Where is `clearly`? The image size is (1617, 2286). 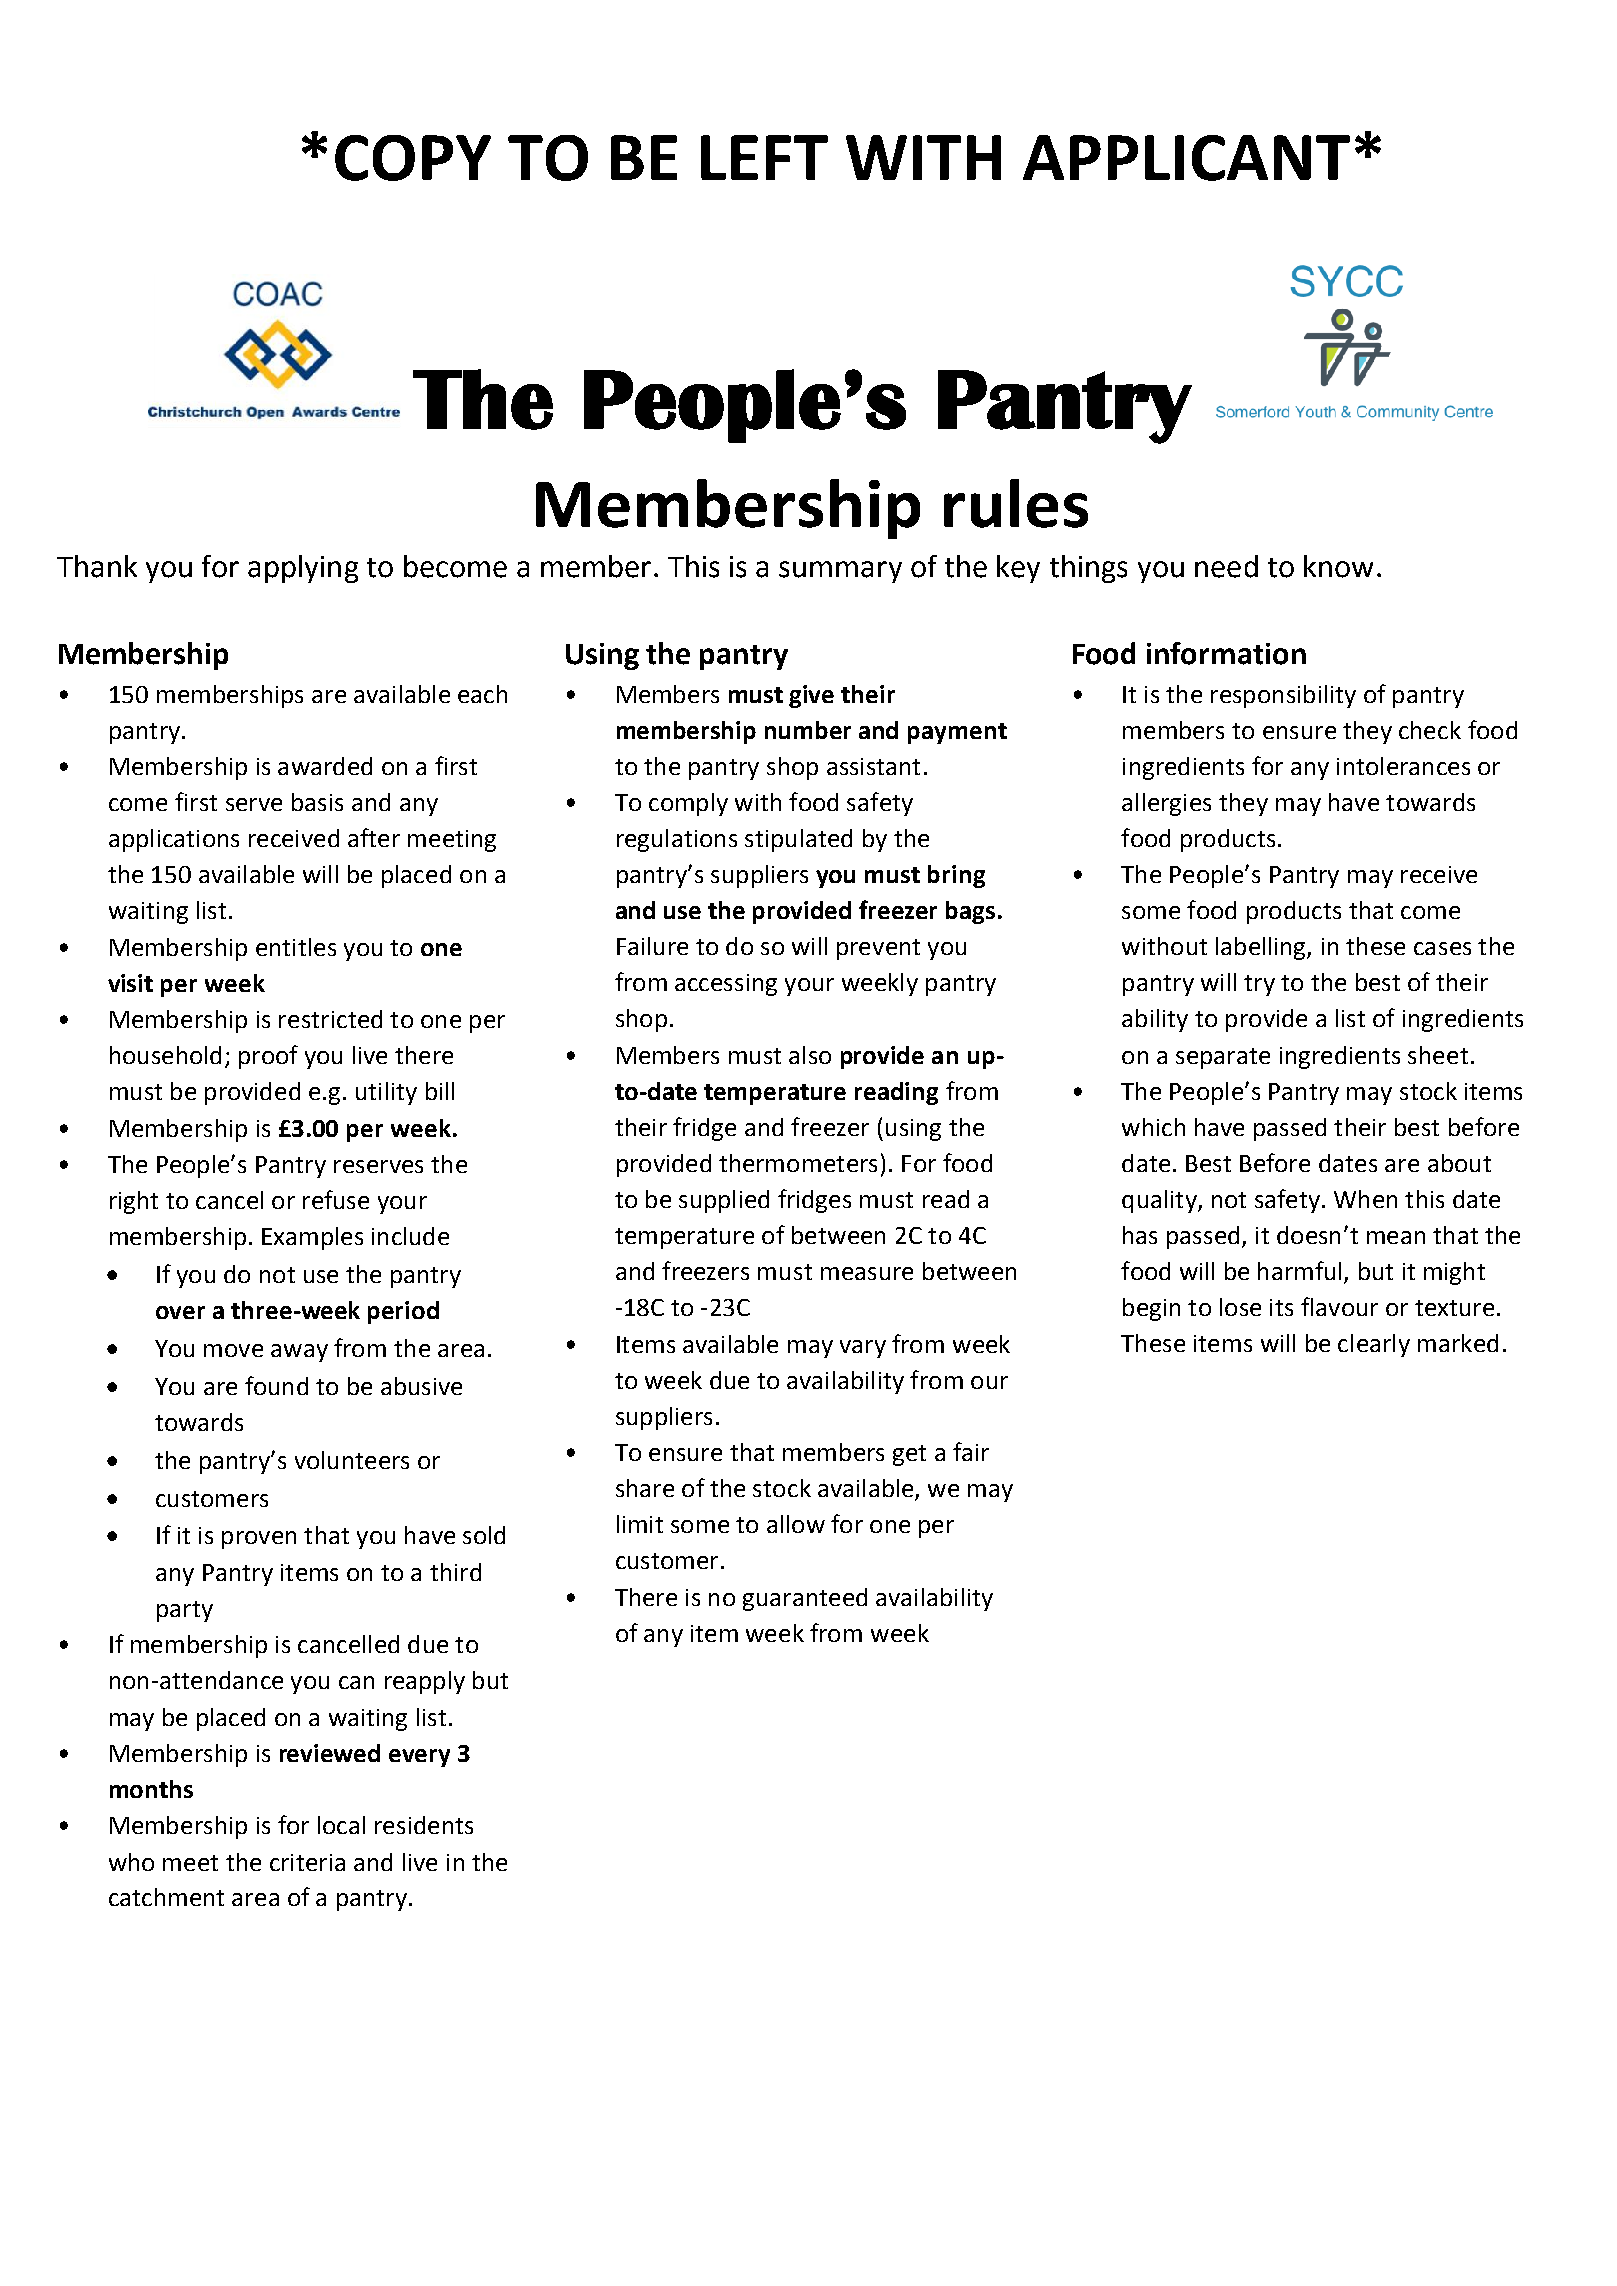
clearly is located at coordinates (1374, 1345).
